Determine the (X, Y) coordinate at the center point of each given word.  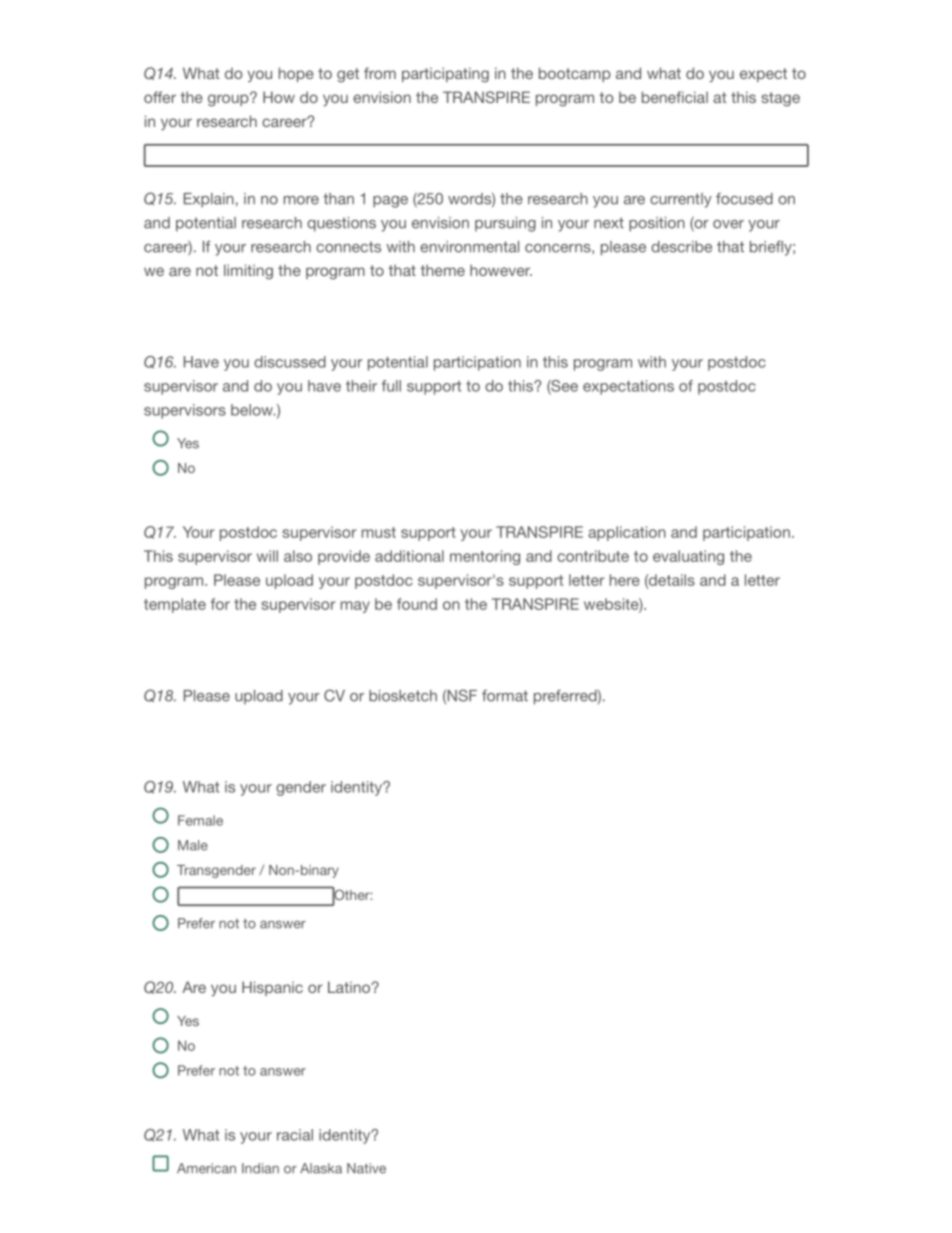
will (267, 556)
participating (445, 75)
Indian (260, 1168)
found (417, 604)
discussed (290, 362)
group (229, 100)
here (625, 580)
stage (781, 99)
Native (366, 1168)
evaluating (688, 557)
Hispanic (272, 988)
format (505, 696)
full (391, 386)
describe (681, 247)
